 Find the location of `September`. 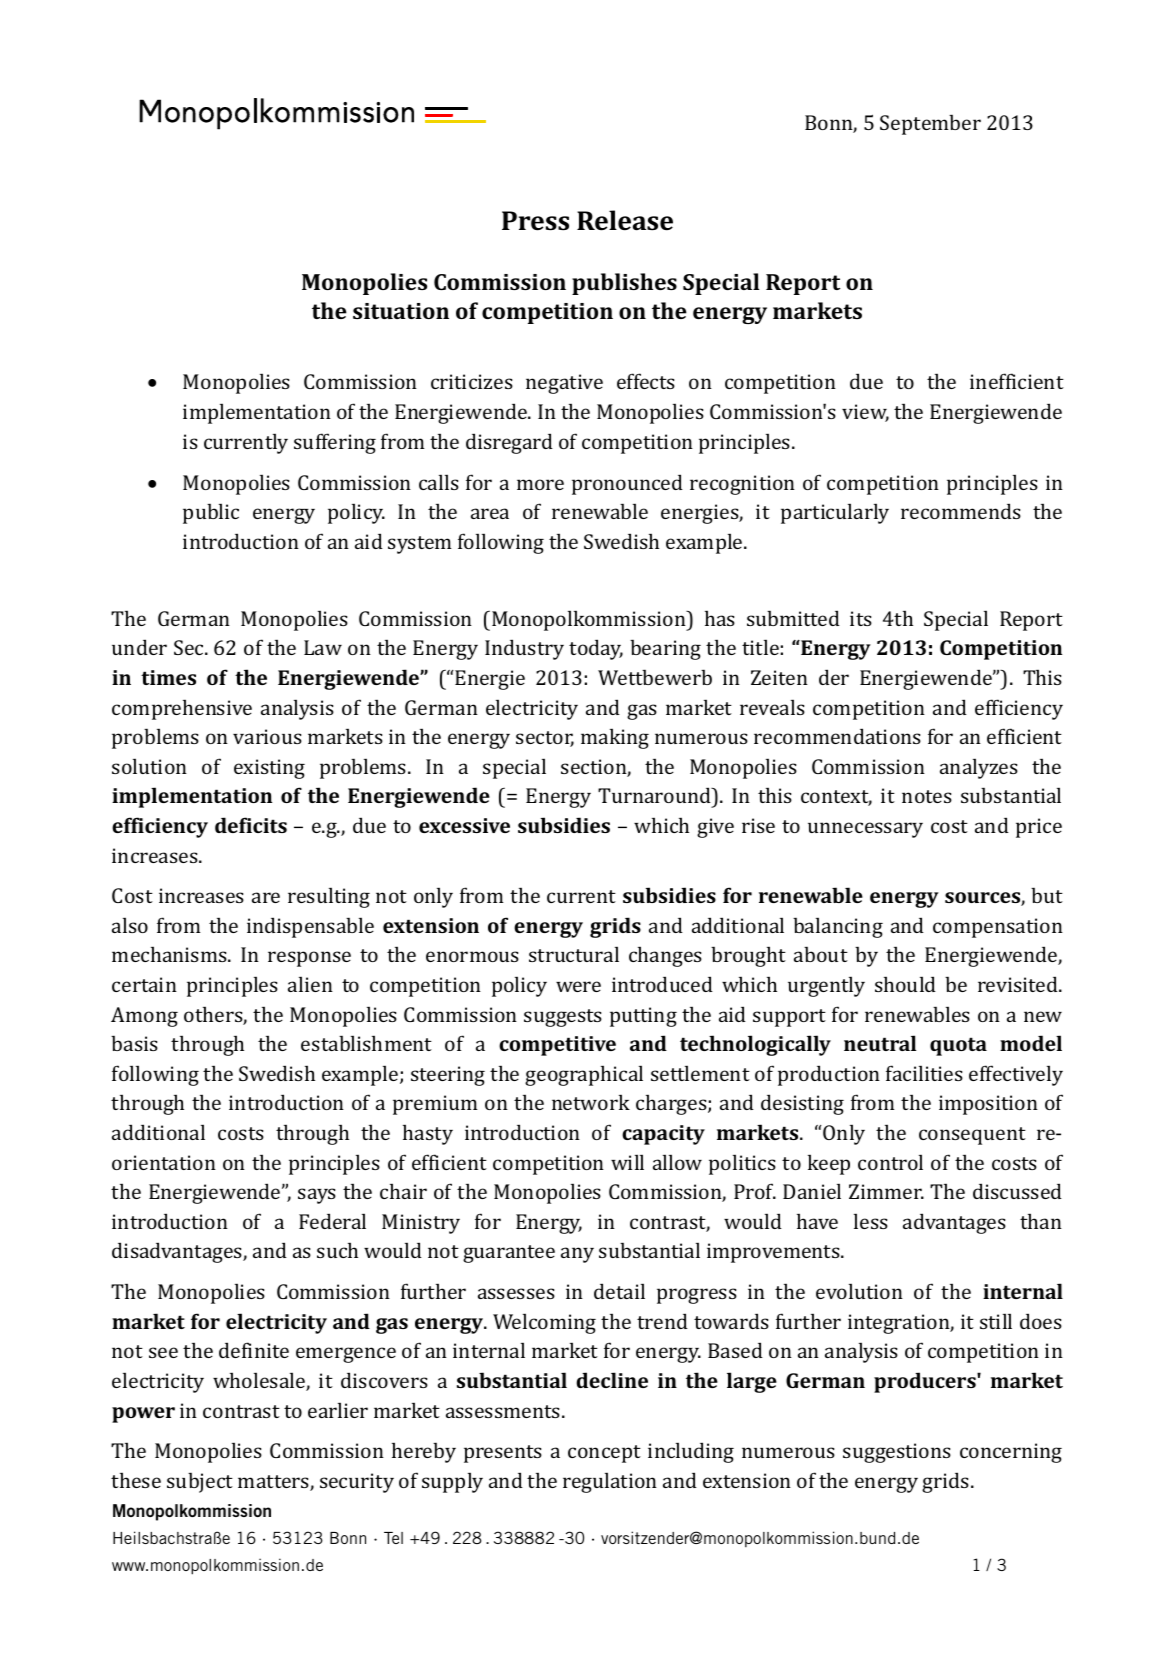

September is located at coordinates (930, 124).
